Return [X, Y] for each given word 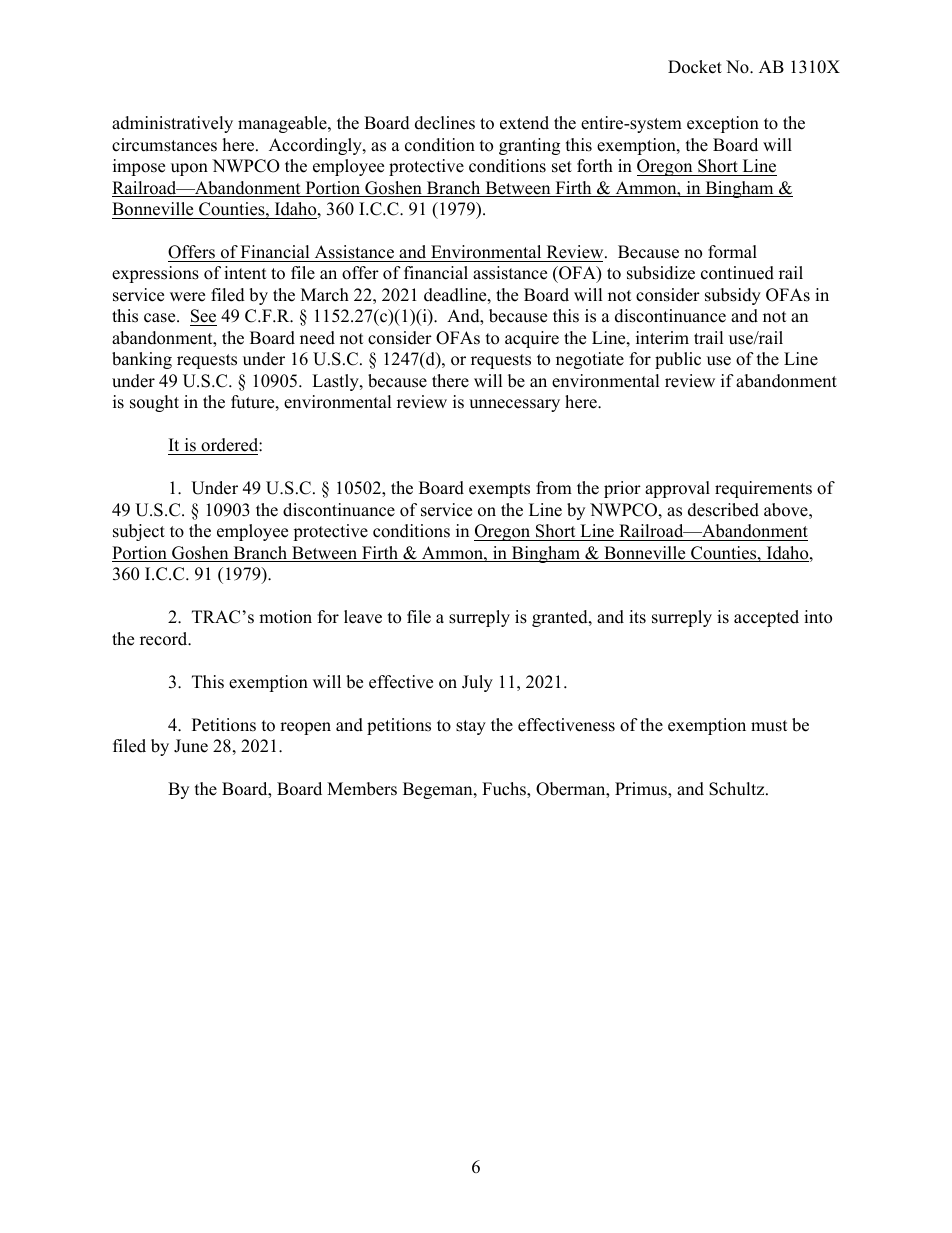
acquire [532, 339]
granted [561, 618]
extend [524, 123]
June [191, 746]
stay [471, 727]
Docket [695, 67]
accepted [766, 618]
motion [285, 617]
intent [245, 273]
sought [154, 403]
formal [732, 252]
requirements [763, 489]
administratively [172, 124]
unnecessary [514, 405]
